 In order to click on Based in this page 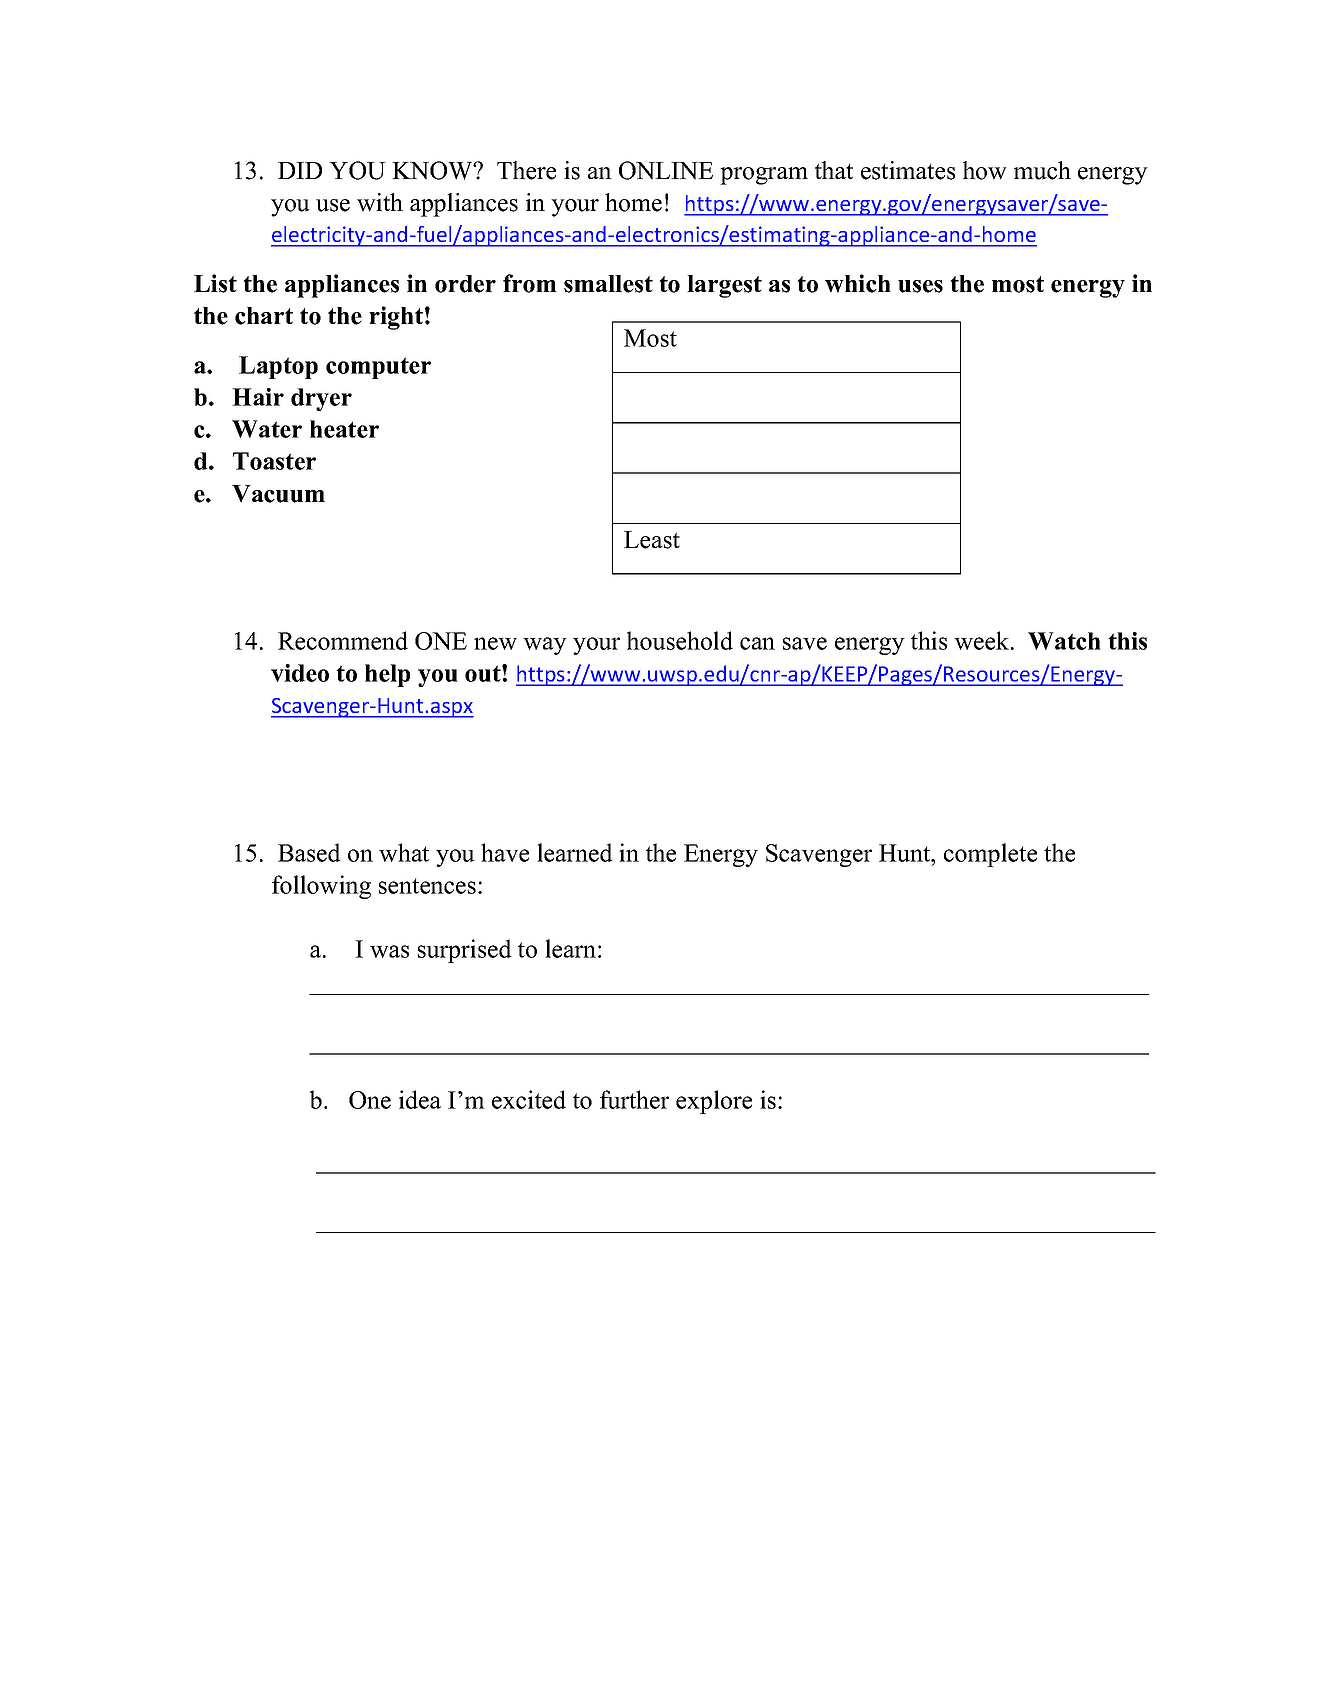, I will do `click(309, 852)`.
